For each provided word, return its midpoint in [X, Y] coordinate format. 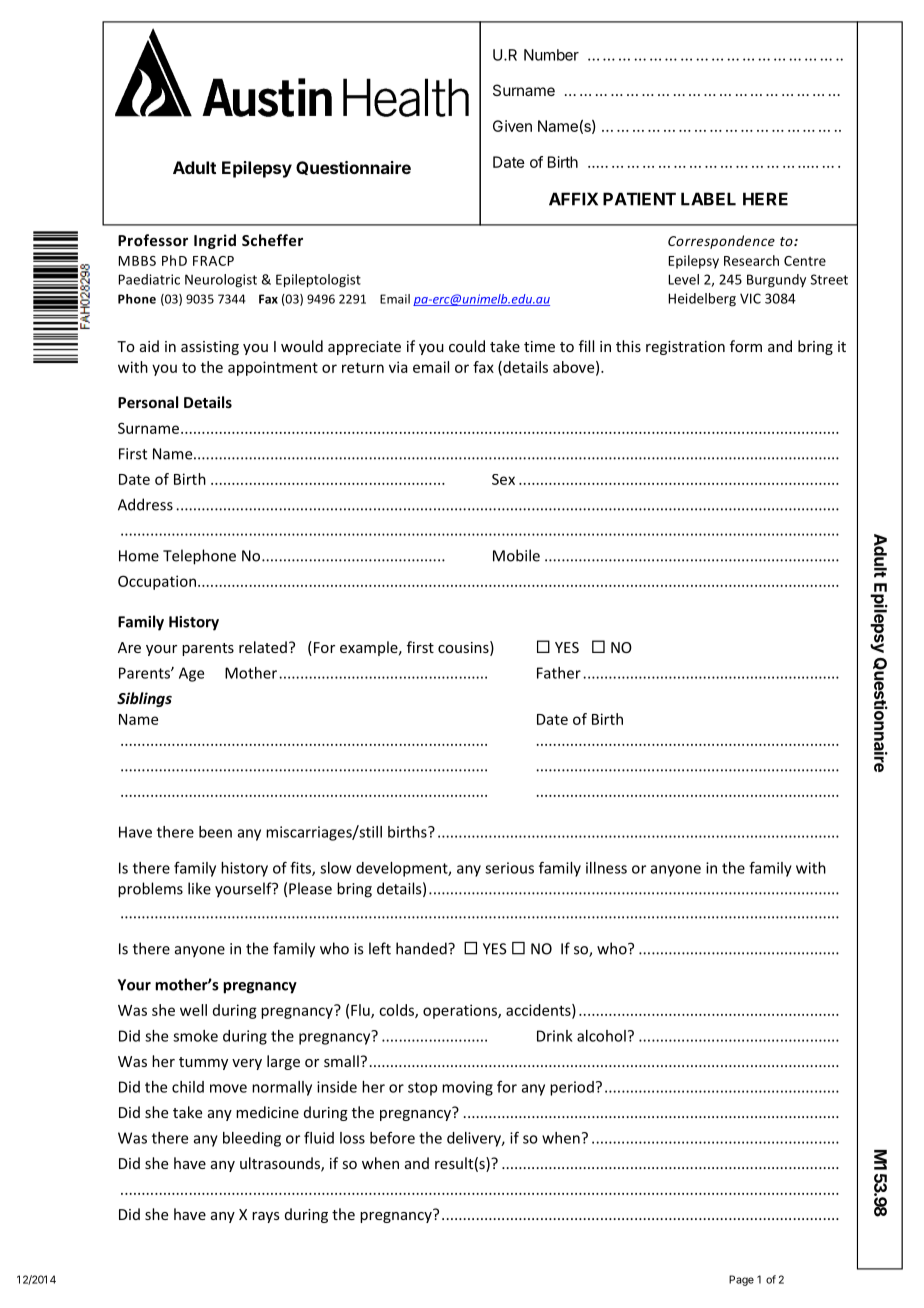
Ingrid [215, 241]
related [263, 647]
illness [606, 868]
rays [266, 1217]
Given [512, 126]
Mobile [516, 555]
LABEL [708, 199]
